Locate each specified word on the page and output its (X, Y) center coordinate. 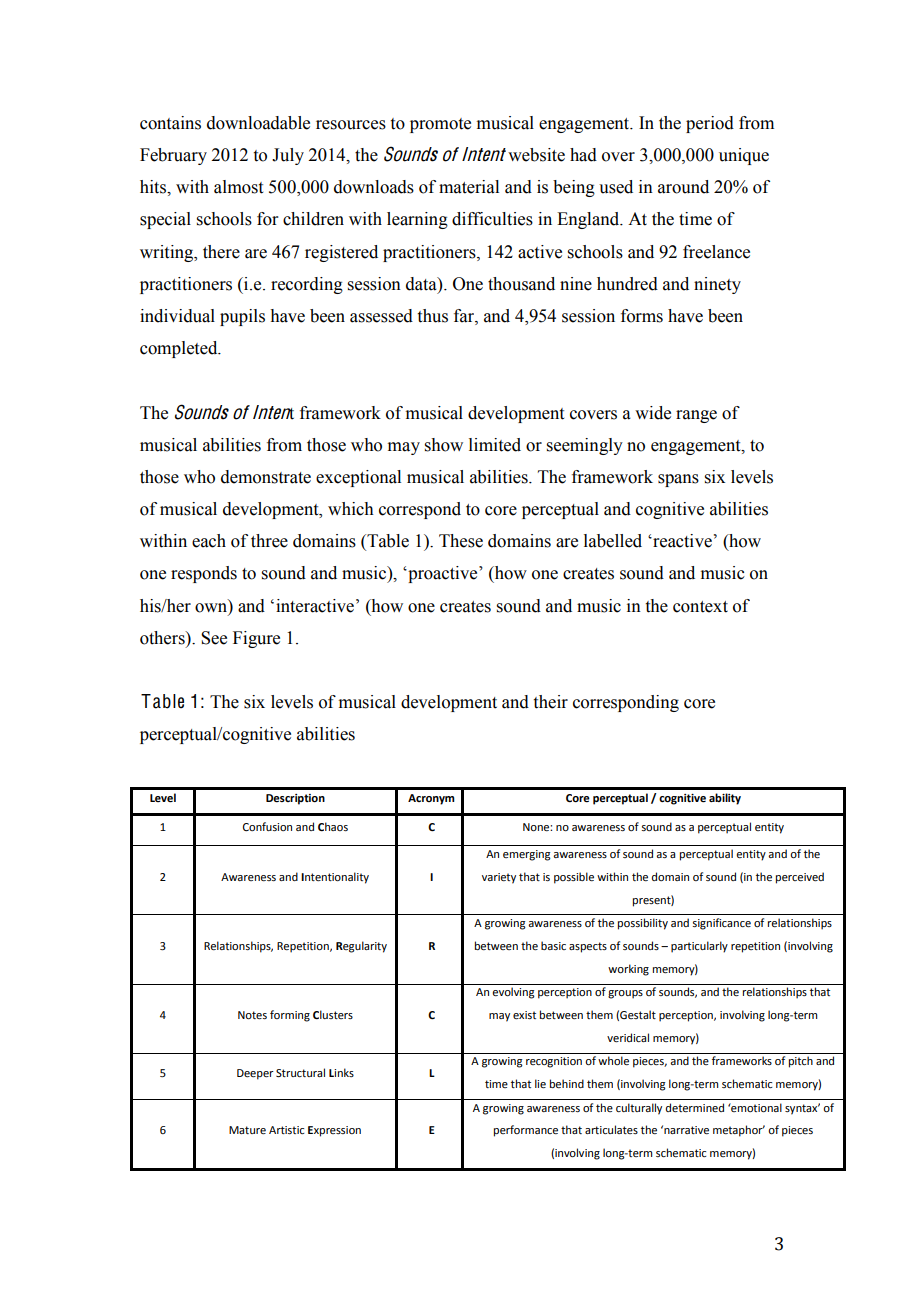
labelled (613, 541)
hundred (627, 284)
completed (180, 349)
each (209, 541)
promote (440, 125)
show (444, 445)
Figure (256, 639)
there (221, 252)
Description (295, 799)
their (551, 702)
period (710, 124)
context (700, 607)
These (461, 541)
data (422, 284)
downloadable (258, 123)
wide (653, 413)
